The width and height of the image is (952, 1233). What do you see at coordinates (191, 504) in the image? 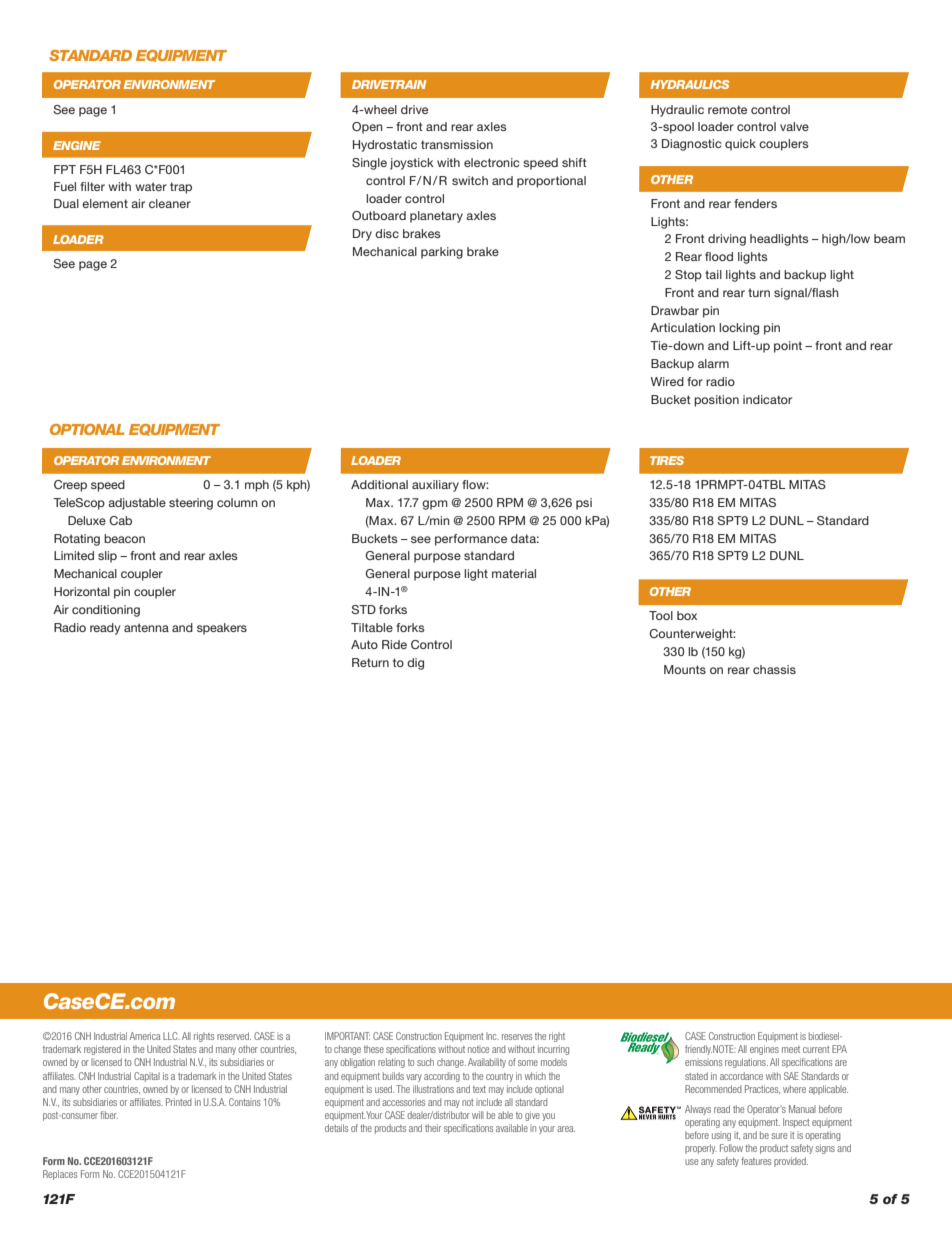
I see `steering` at bounding box center [191, 504].
